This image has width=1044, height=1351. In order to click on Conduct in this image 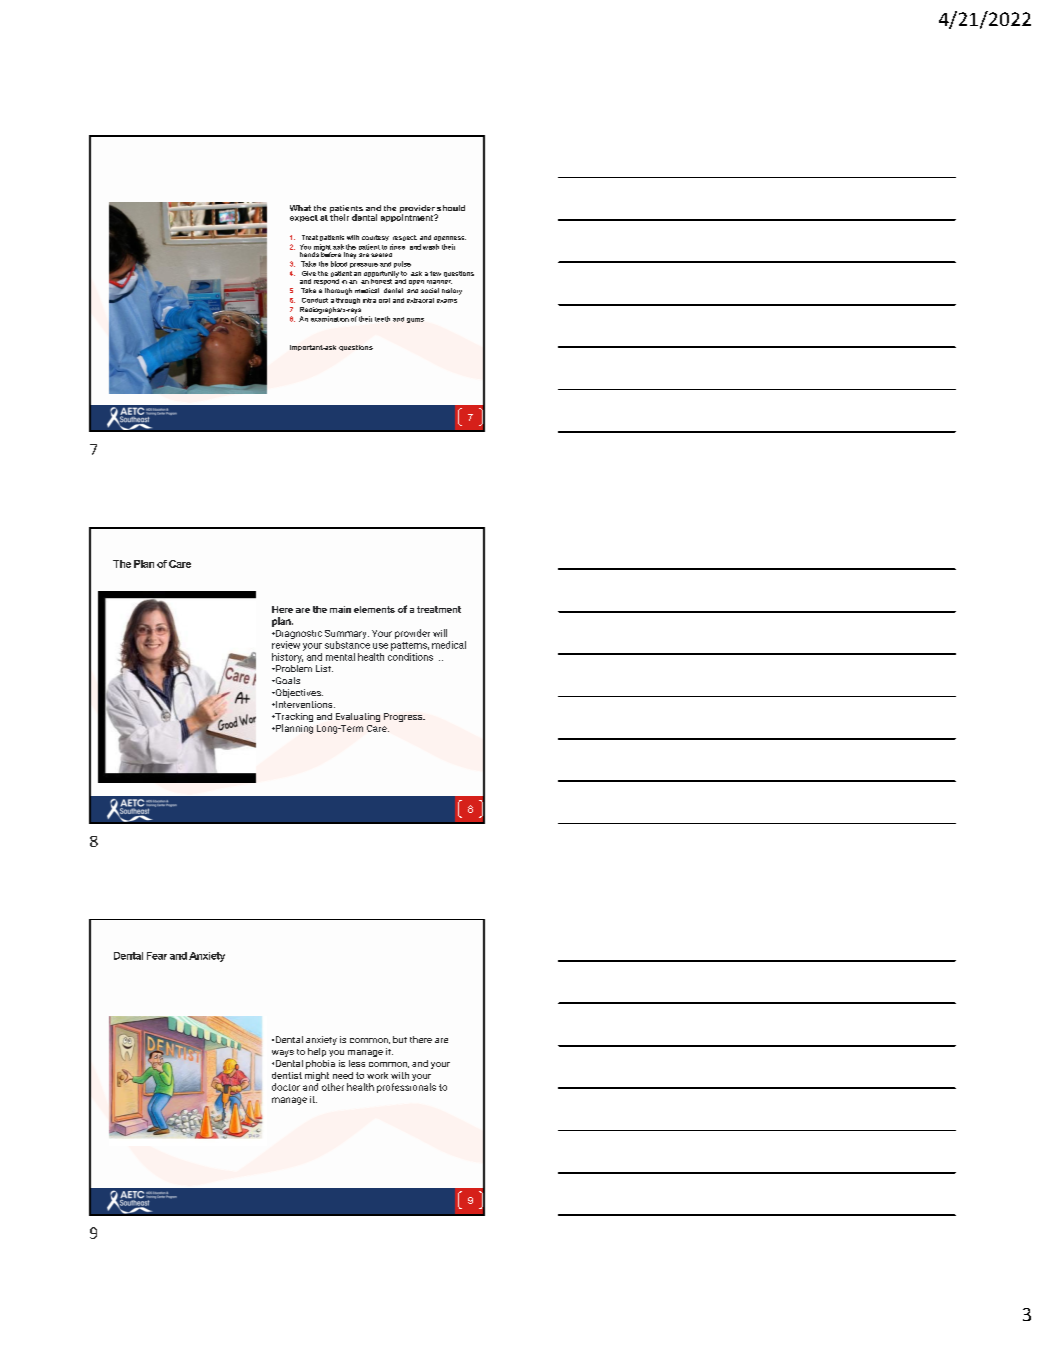, I will do `click(315, 300)`.
